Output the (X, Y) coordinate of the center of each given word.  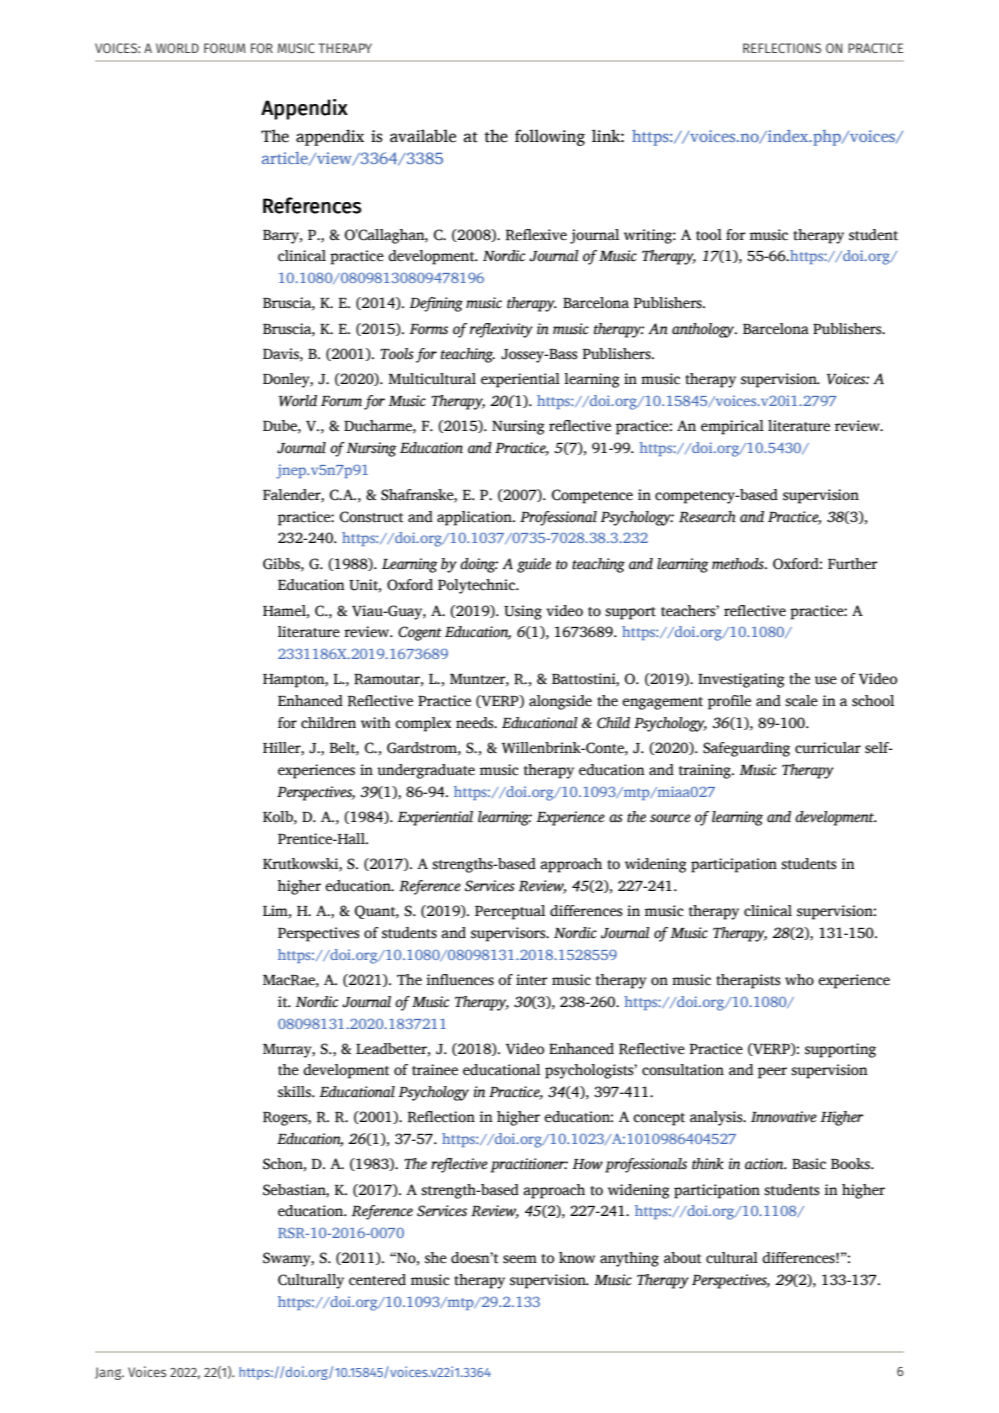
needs (476, 723)
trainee (435, 1070)
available (423, 136)
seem (520, 1259)
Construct (372, 517)
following (550, 137)
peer (772, 1073)
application (475, 518)
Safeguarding (746, 749)
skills (295, 1092)
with (376, 723)
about (683, 1258)
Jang (109, 1373)
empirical (732, 427)
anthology (704, 330)
